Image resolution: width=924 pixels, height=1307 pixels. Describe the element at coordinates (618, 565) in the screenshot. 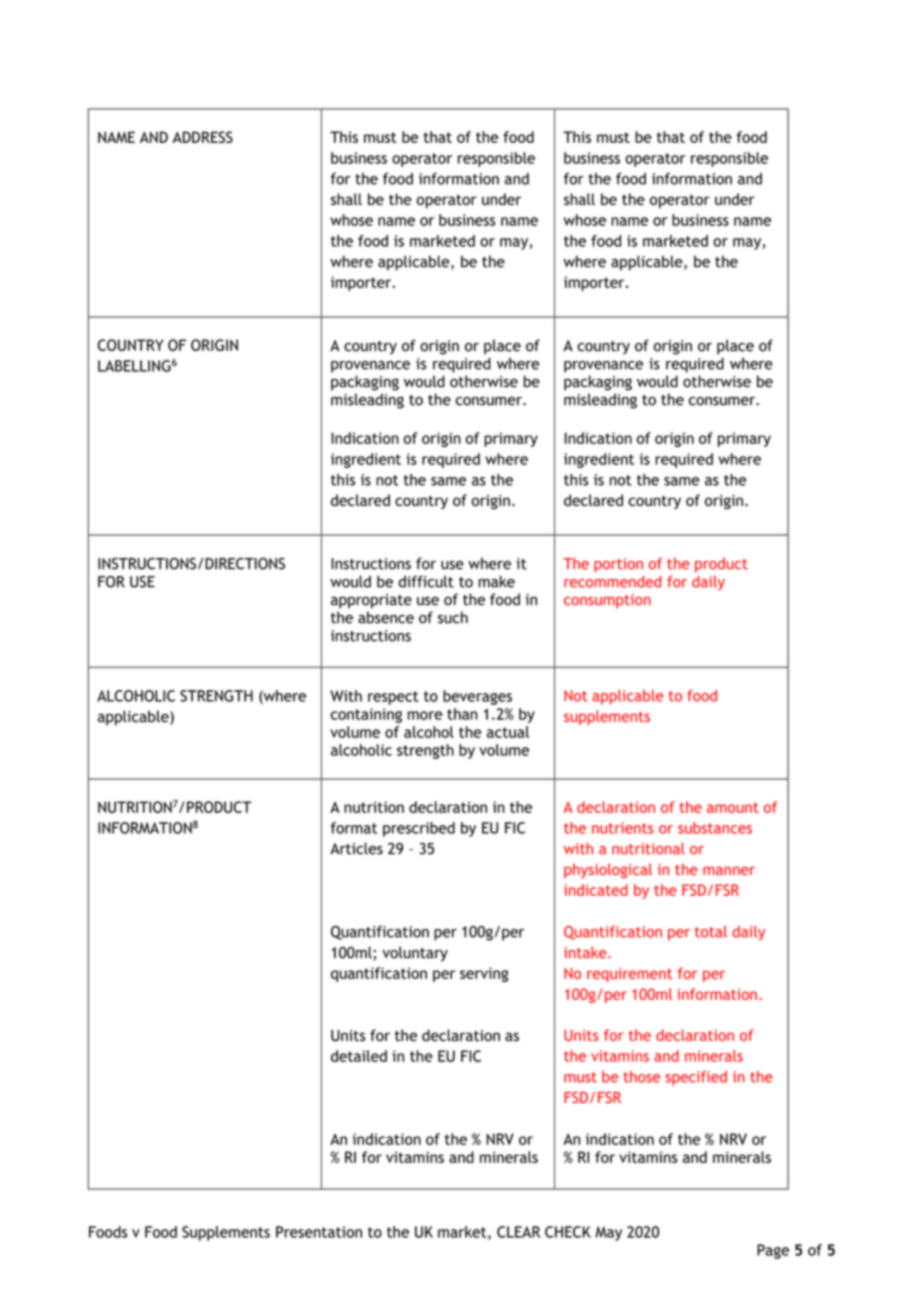

I see `portion` at that location.
